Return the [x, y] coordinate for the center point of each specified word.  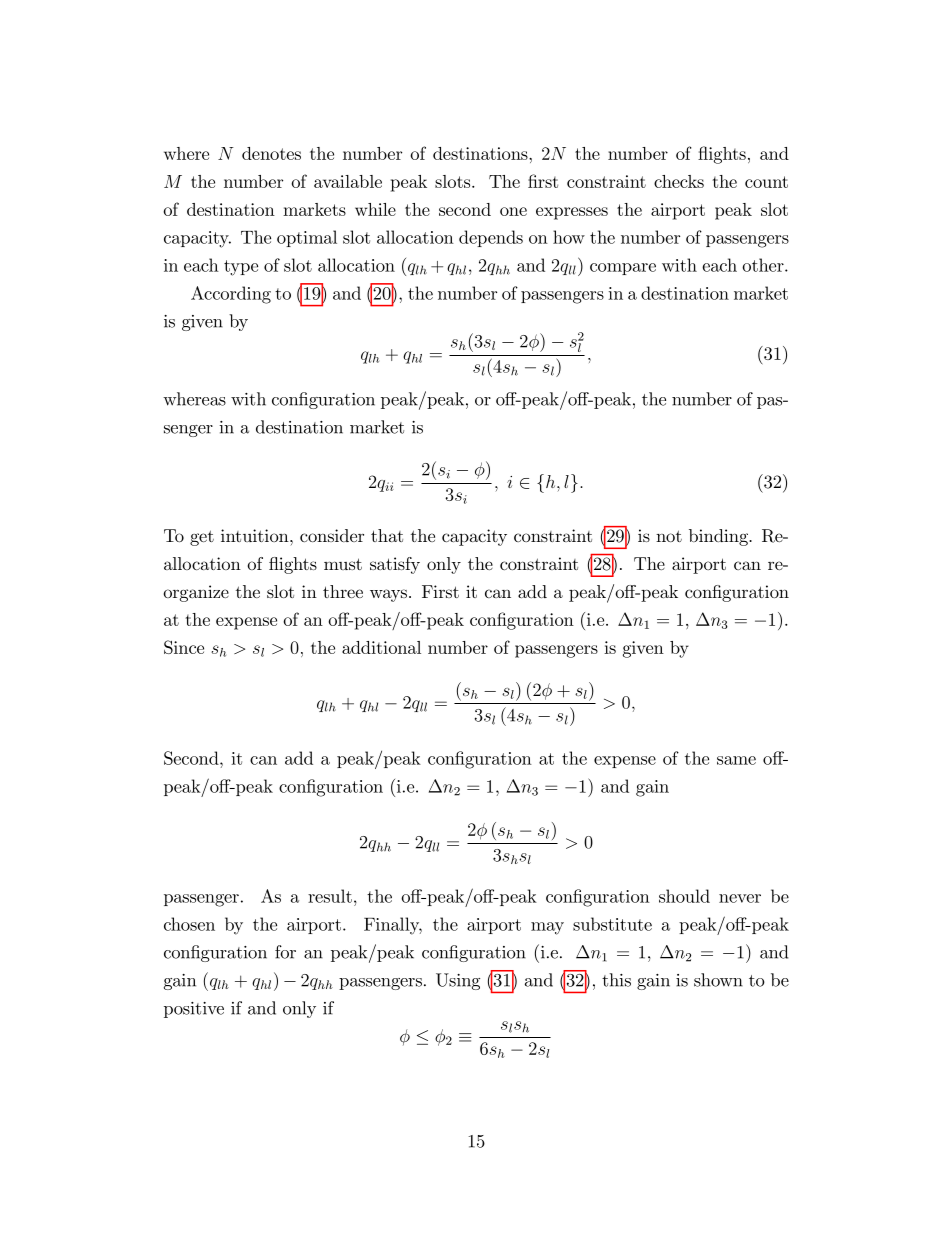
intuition [256, 535]
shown [718, 980]
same [736, 760]
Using [458, 981]
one [513, 211]
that [387, 535]
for [285, 952]
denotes [271, 153]
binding [719, 537]
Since [184, 647]
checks [679, 181]
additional [381, 647]
